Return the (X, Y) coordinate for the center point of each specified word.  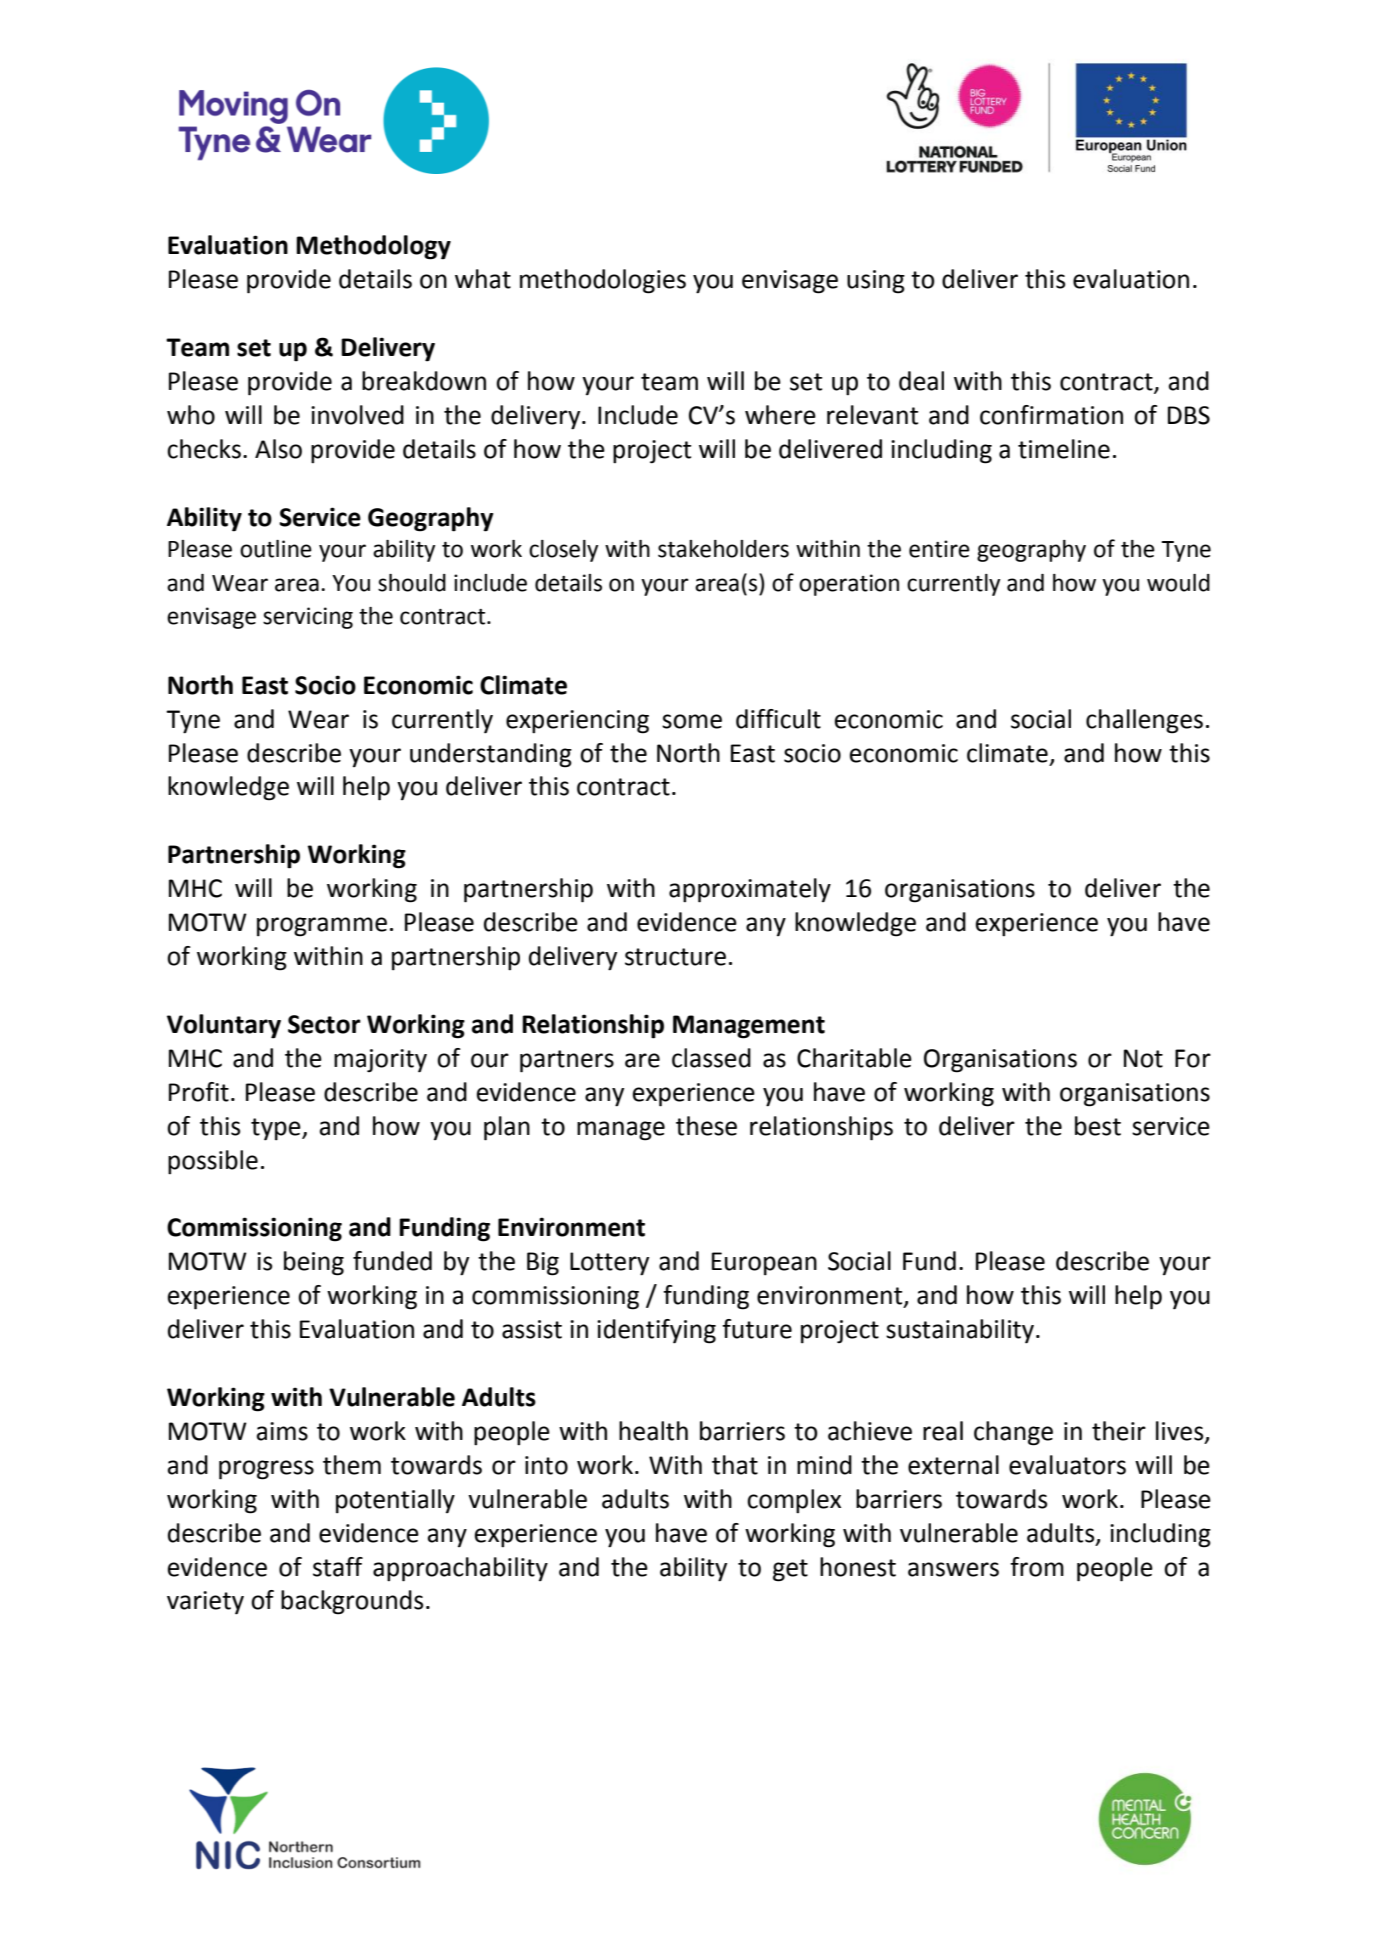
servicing (308, 618)
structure (675, 957)
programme (322, 927)
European (764, 1264)
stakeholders (723, 549)
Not (1143, 1058)
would (1178, 583)
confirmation (1051, 415)
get (790, 1570)
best (1098, 1126)
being (314, 1263)
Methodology (373, 247)
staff (338, 1567)
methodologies (603, 281)
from (1037, 1567)
